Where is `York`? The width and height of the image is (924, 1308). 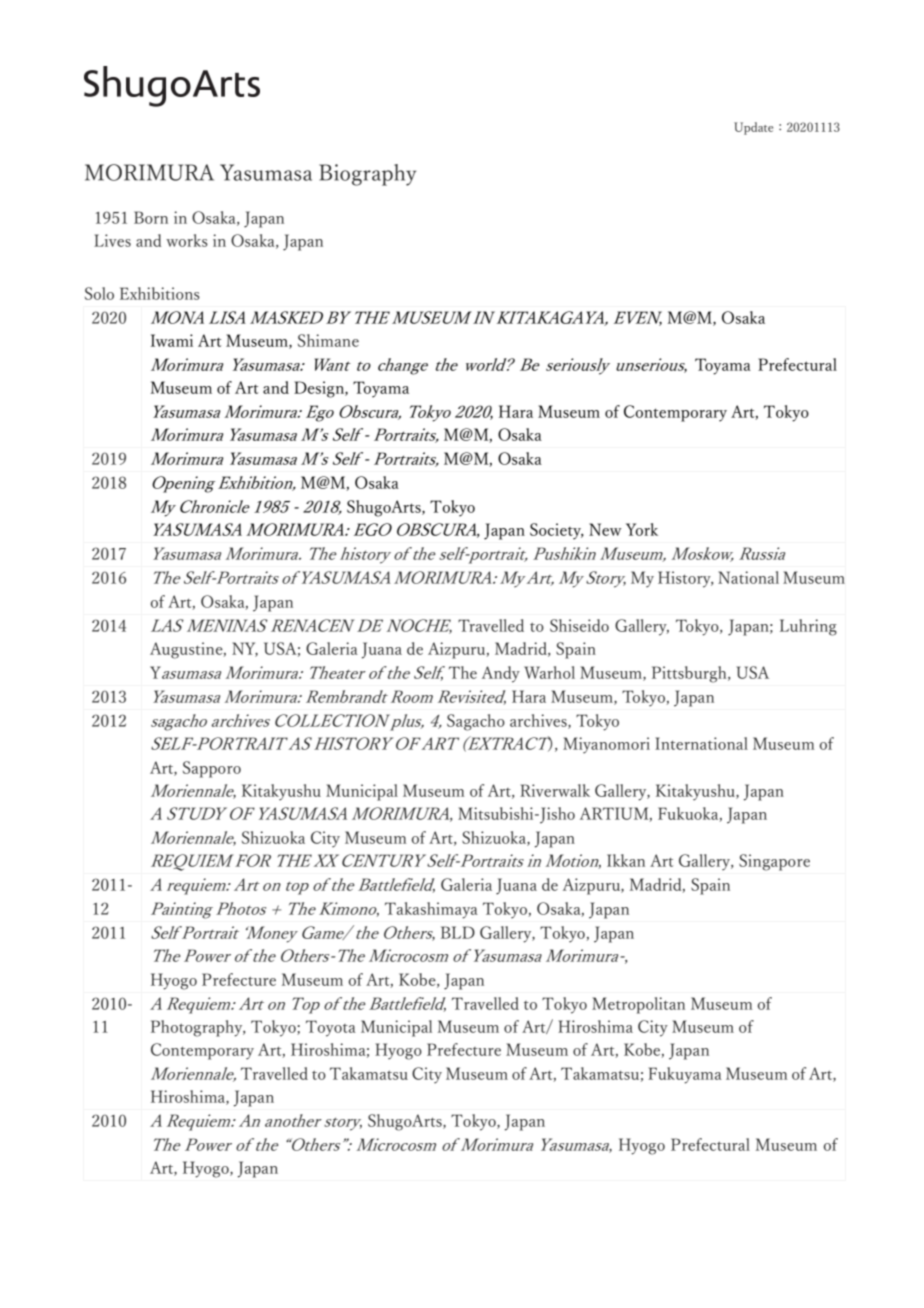
York is located at coordinates (642, 529).
